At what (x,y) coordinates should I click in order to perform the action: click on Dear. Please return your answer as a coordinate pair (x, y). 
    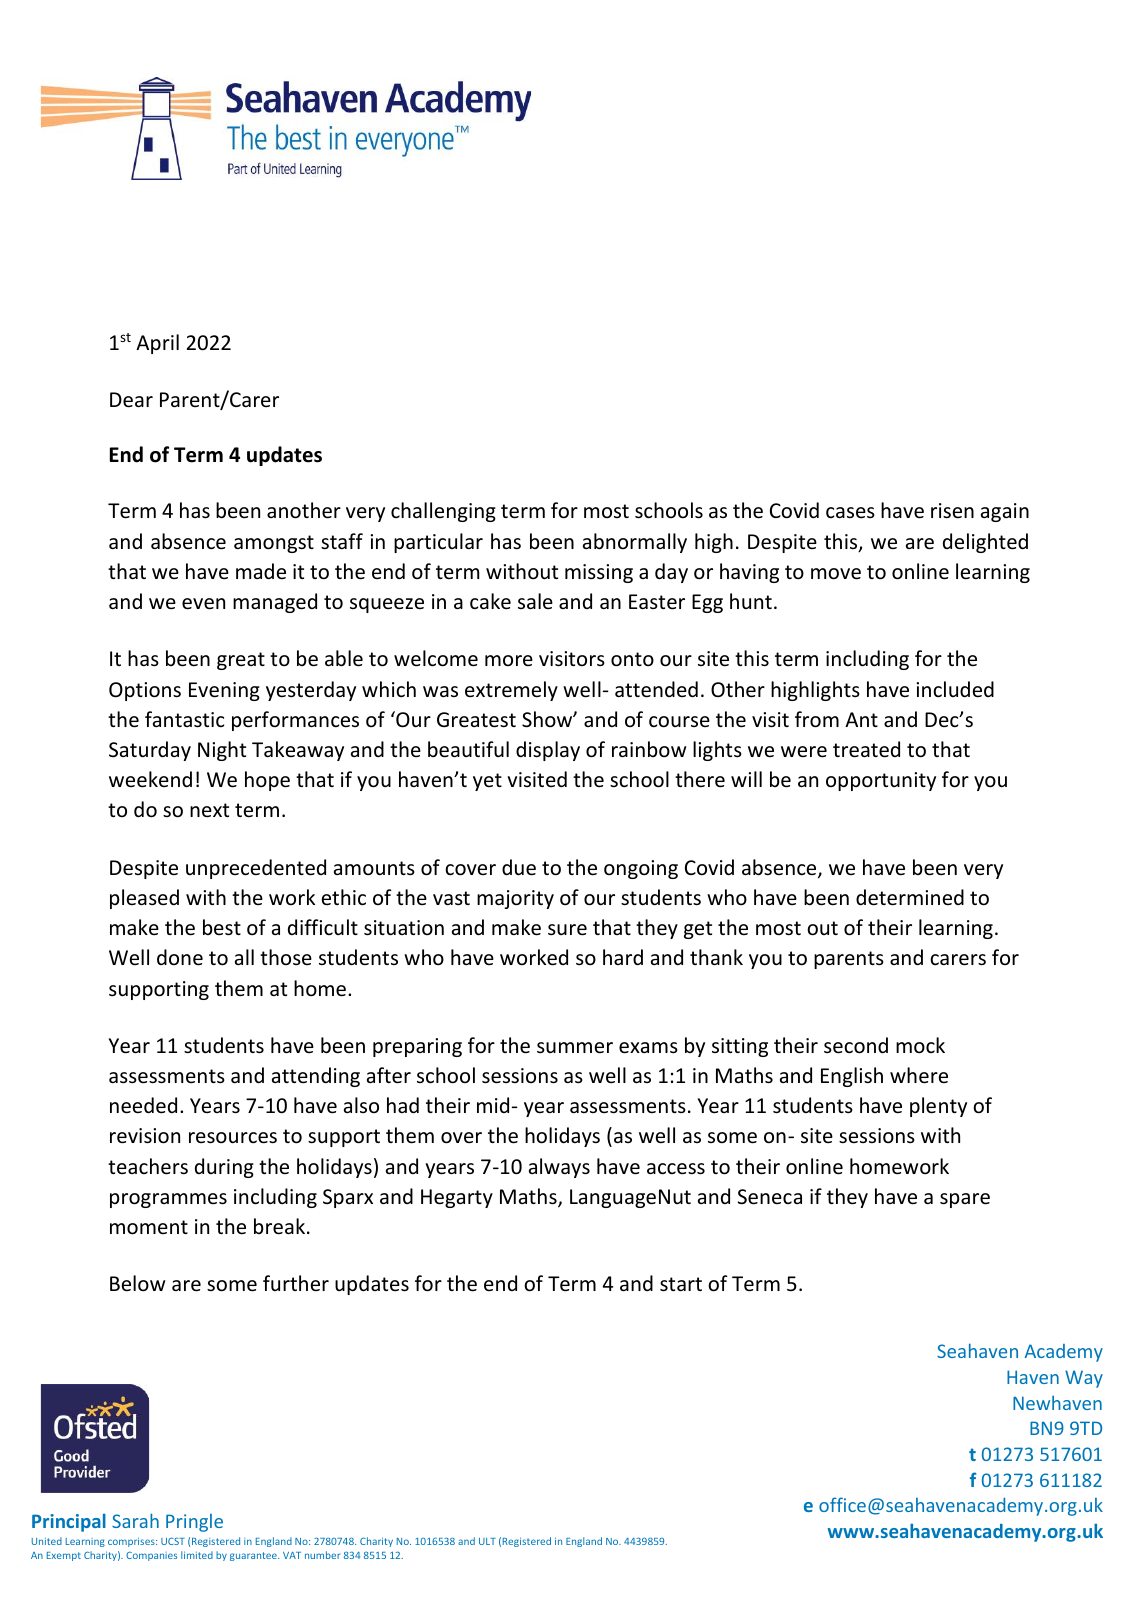
    Looking at the image, I should click on (131, 400).
